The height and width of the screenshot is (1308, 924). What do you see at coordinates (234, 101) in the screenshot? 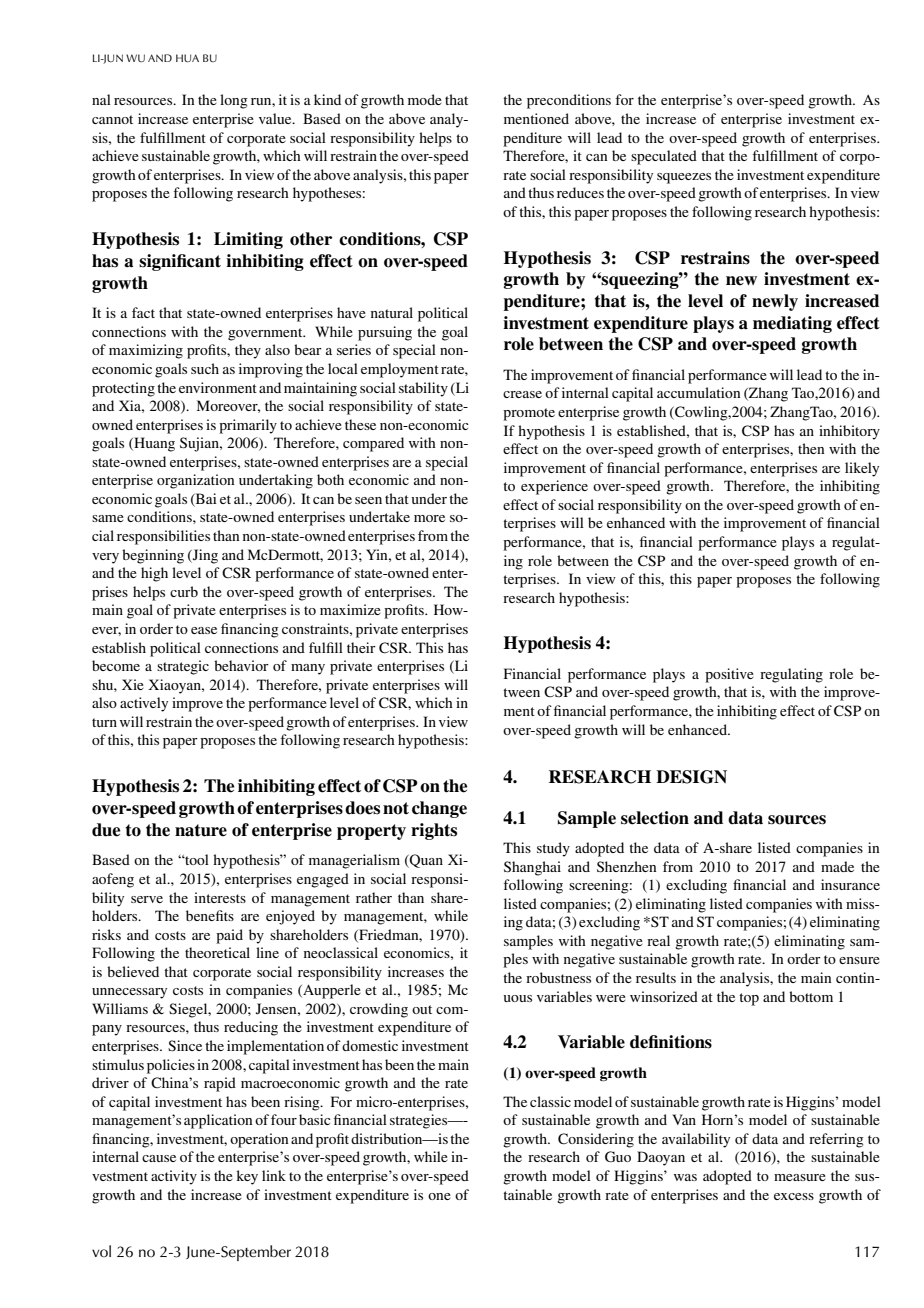
I see `long` at bounding box center [234, 101].
